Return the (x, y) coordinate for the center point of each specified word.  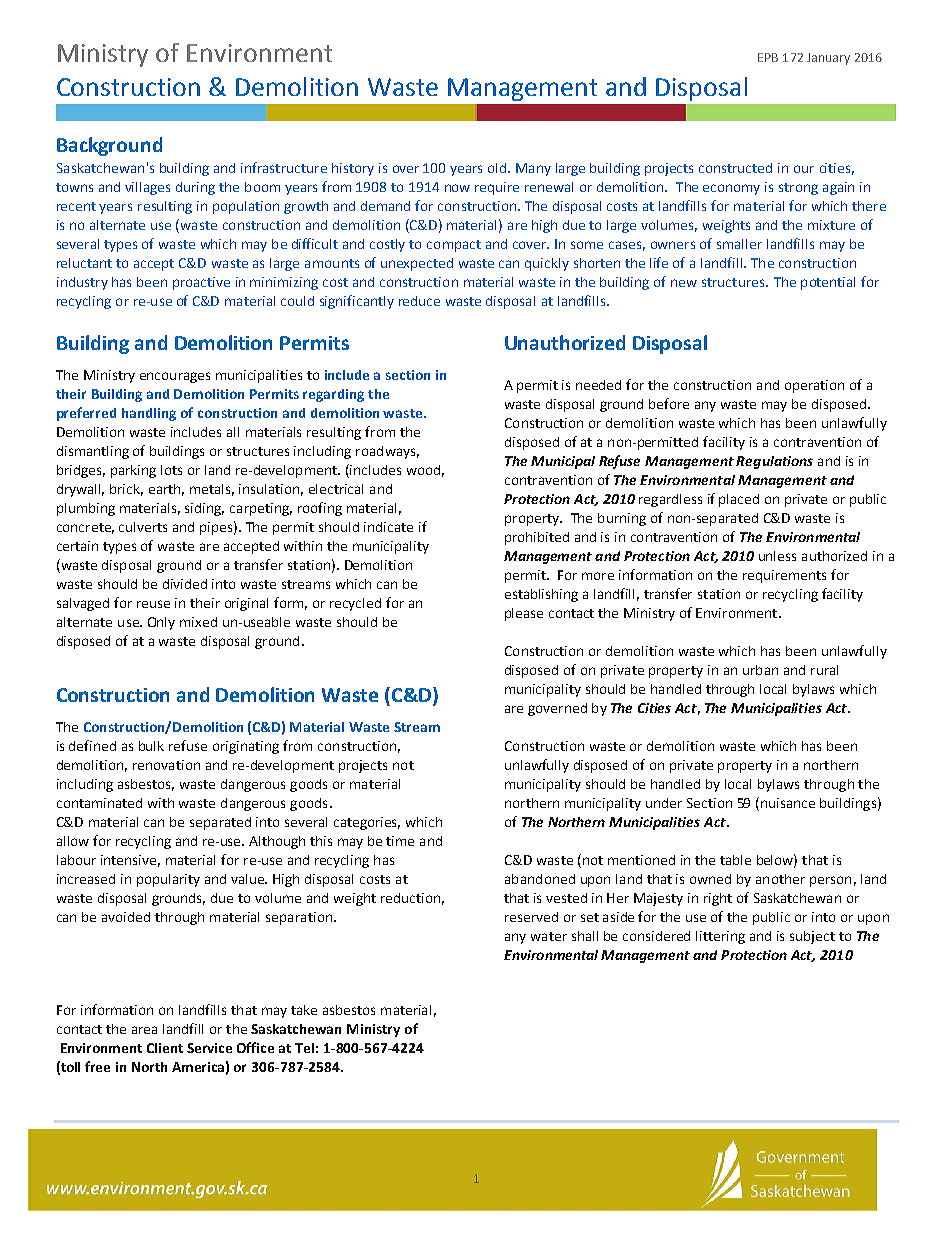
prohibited (537, 538)
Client (165, 1048)
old (498, 168)
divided (185, 584)
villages (147, 188)
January (828, 59)
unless (777, 556)
